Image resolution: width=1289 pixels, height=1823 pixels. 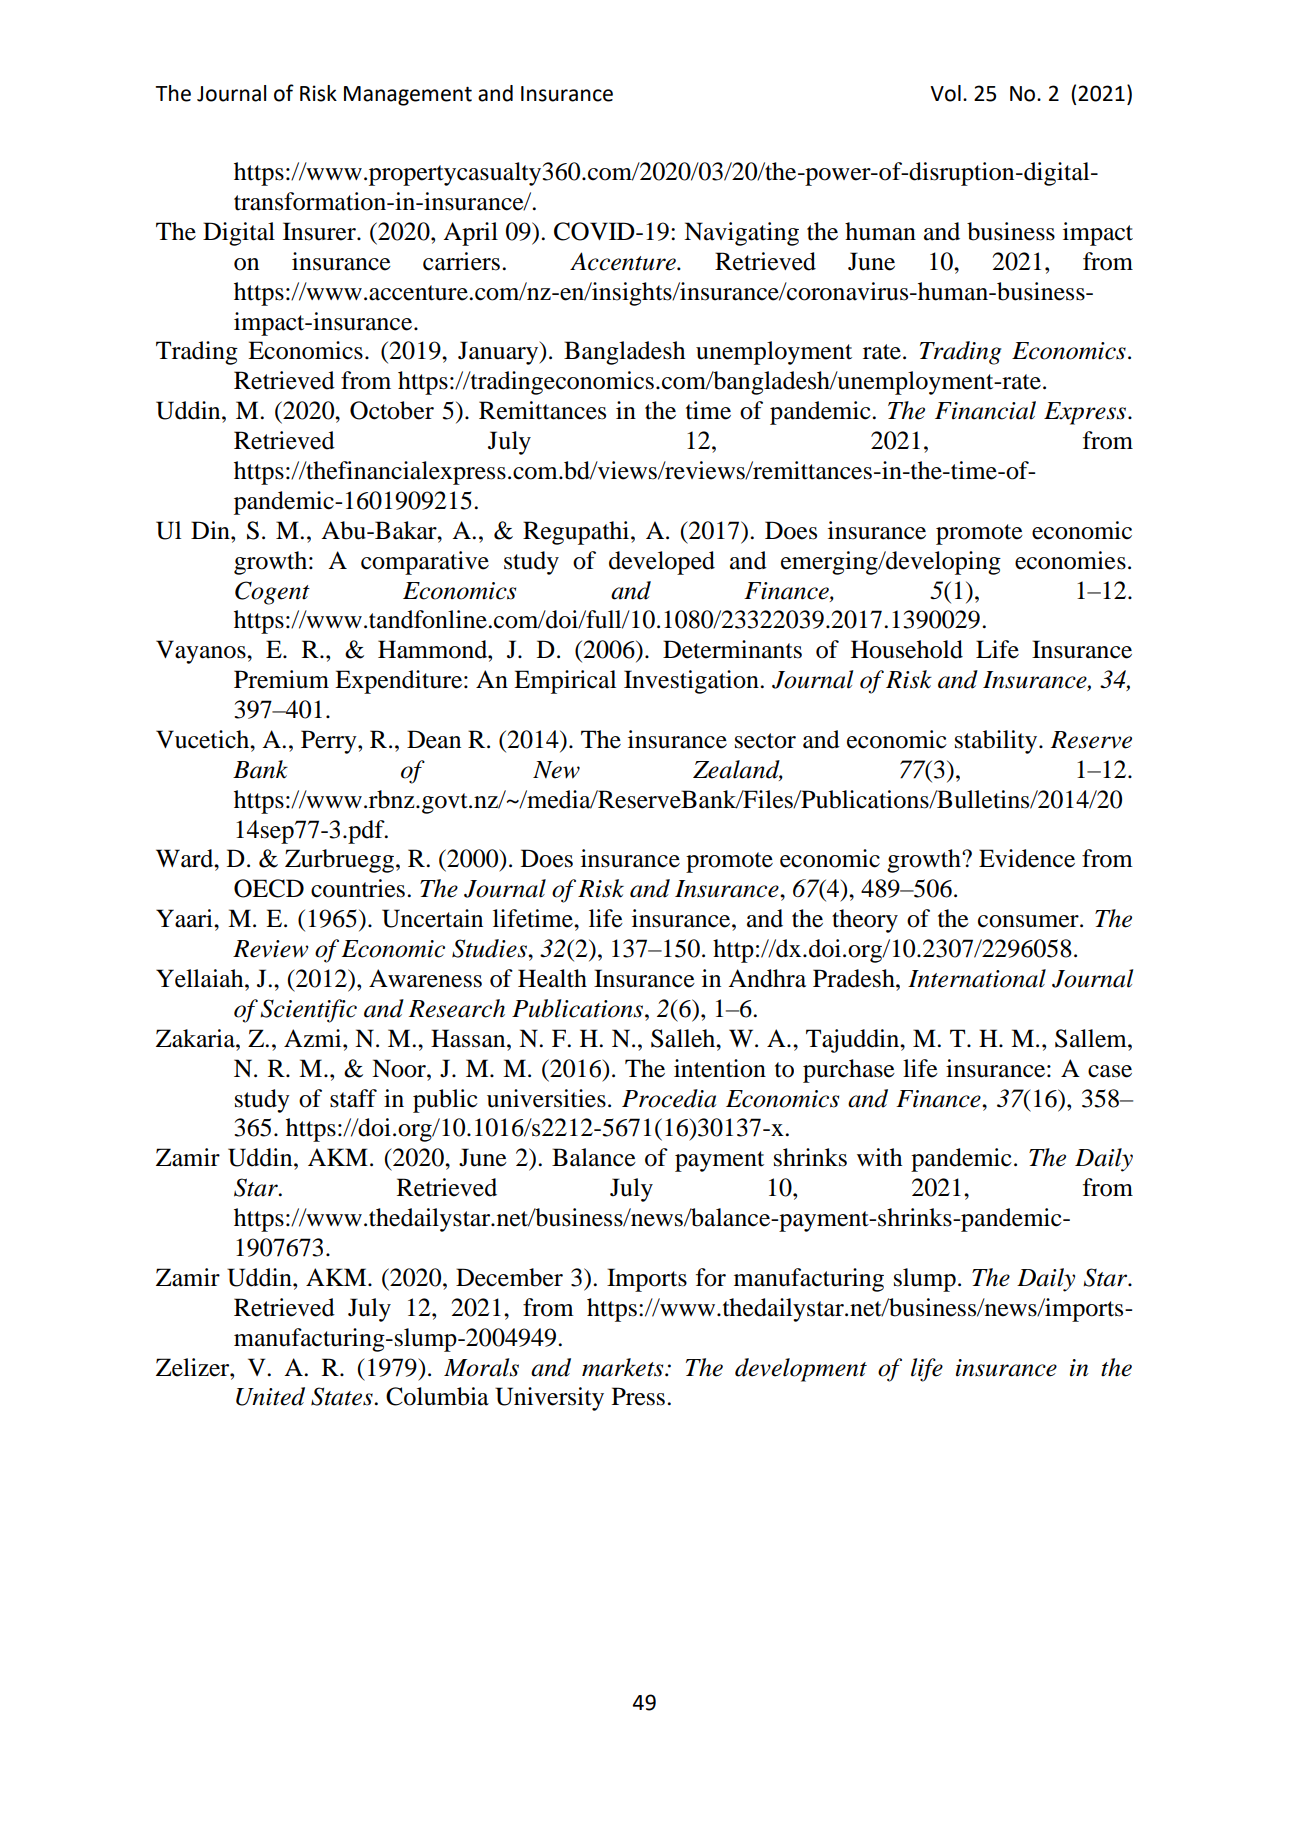 I want to click on Azmi, so click(x=314, y=1038).
